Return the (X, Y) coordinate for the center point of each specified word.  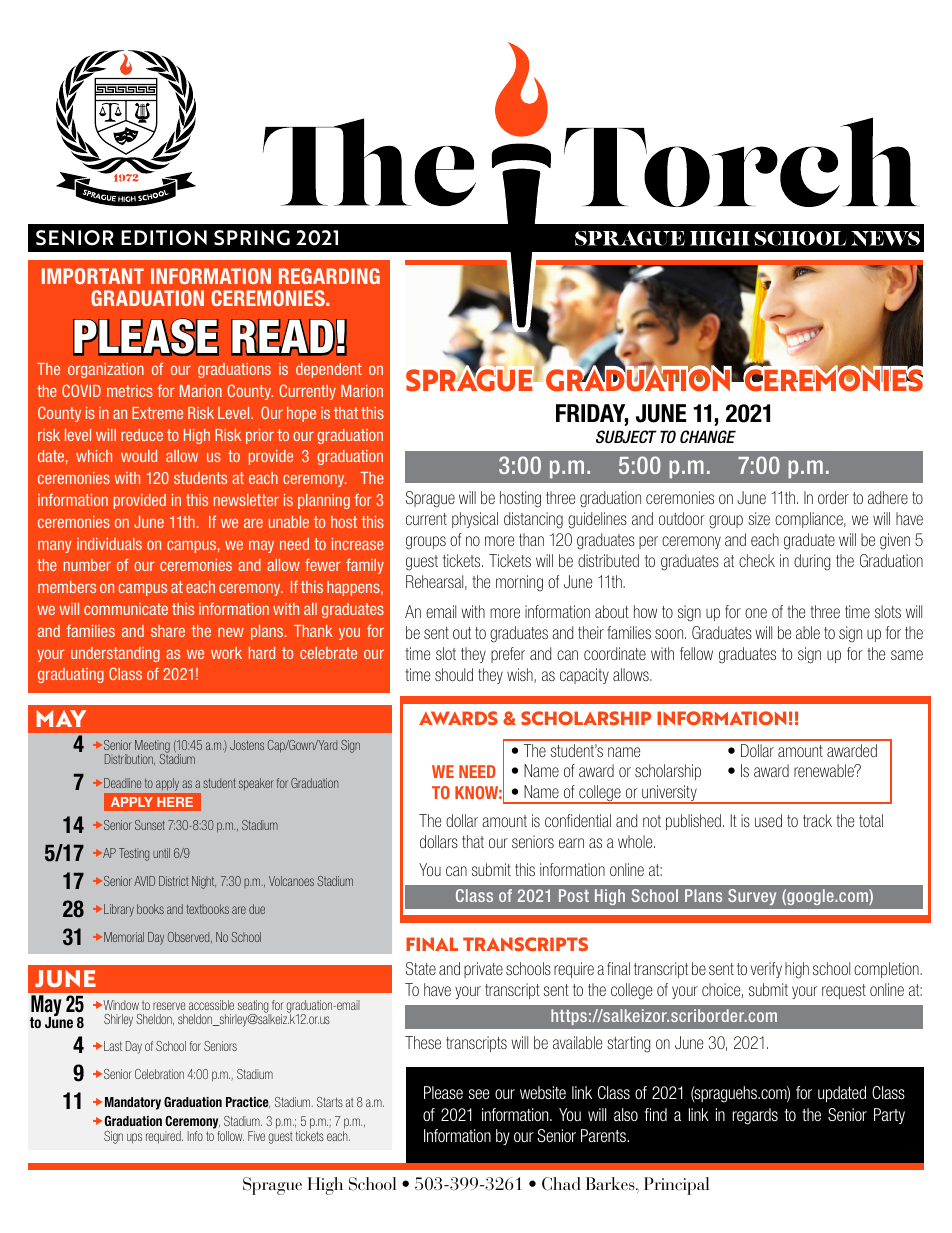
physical (475, 520)
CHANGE (708, 436)
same (907, 655)
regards (755, 1116)
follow (230, 1136)
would (139, 456)
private (483, 970)
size (759, 518)
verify (766, 970)
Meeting (152, 747)
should (454, 674)
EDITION (164, 238)
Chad (561, 1184)
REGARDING (329, 276)
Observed (190, 937)
